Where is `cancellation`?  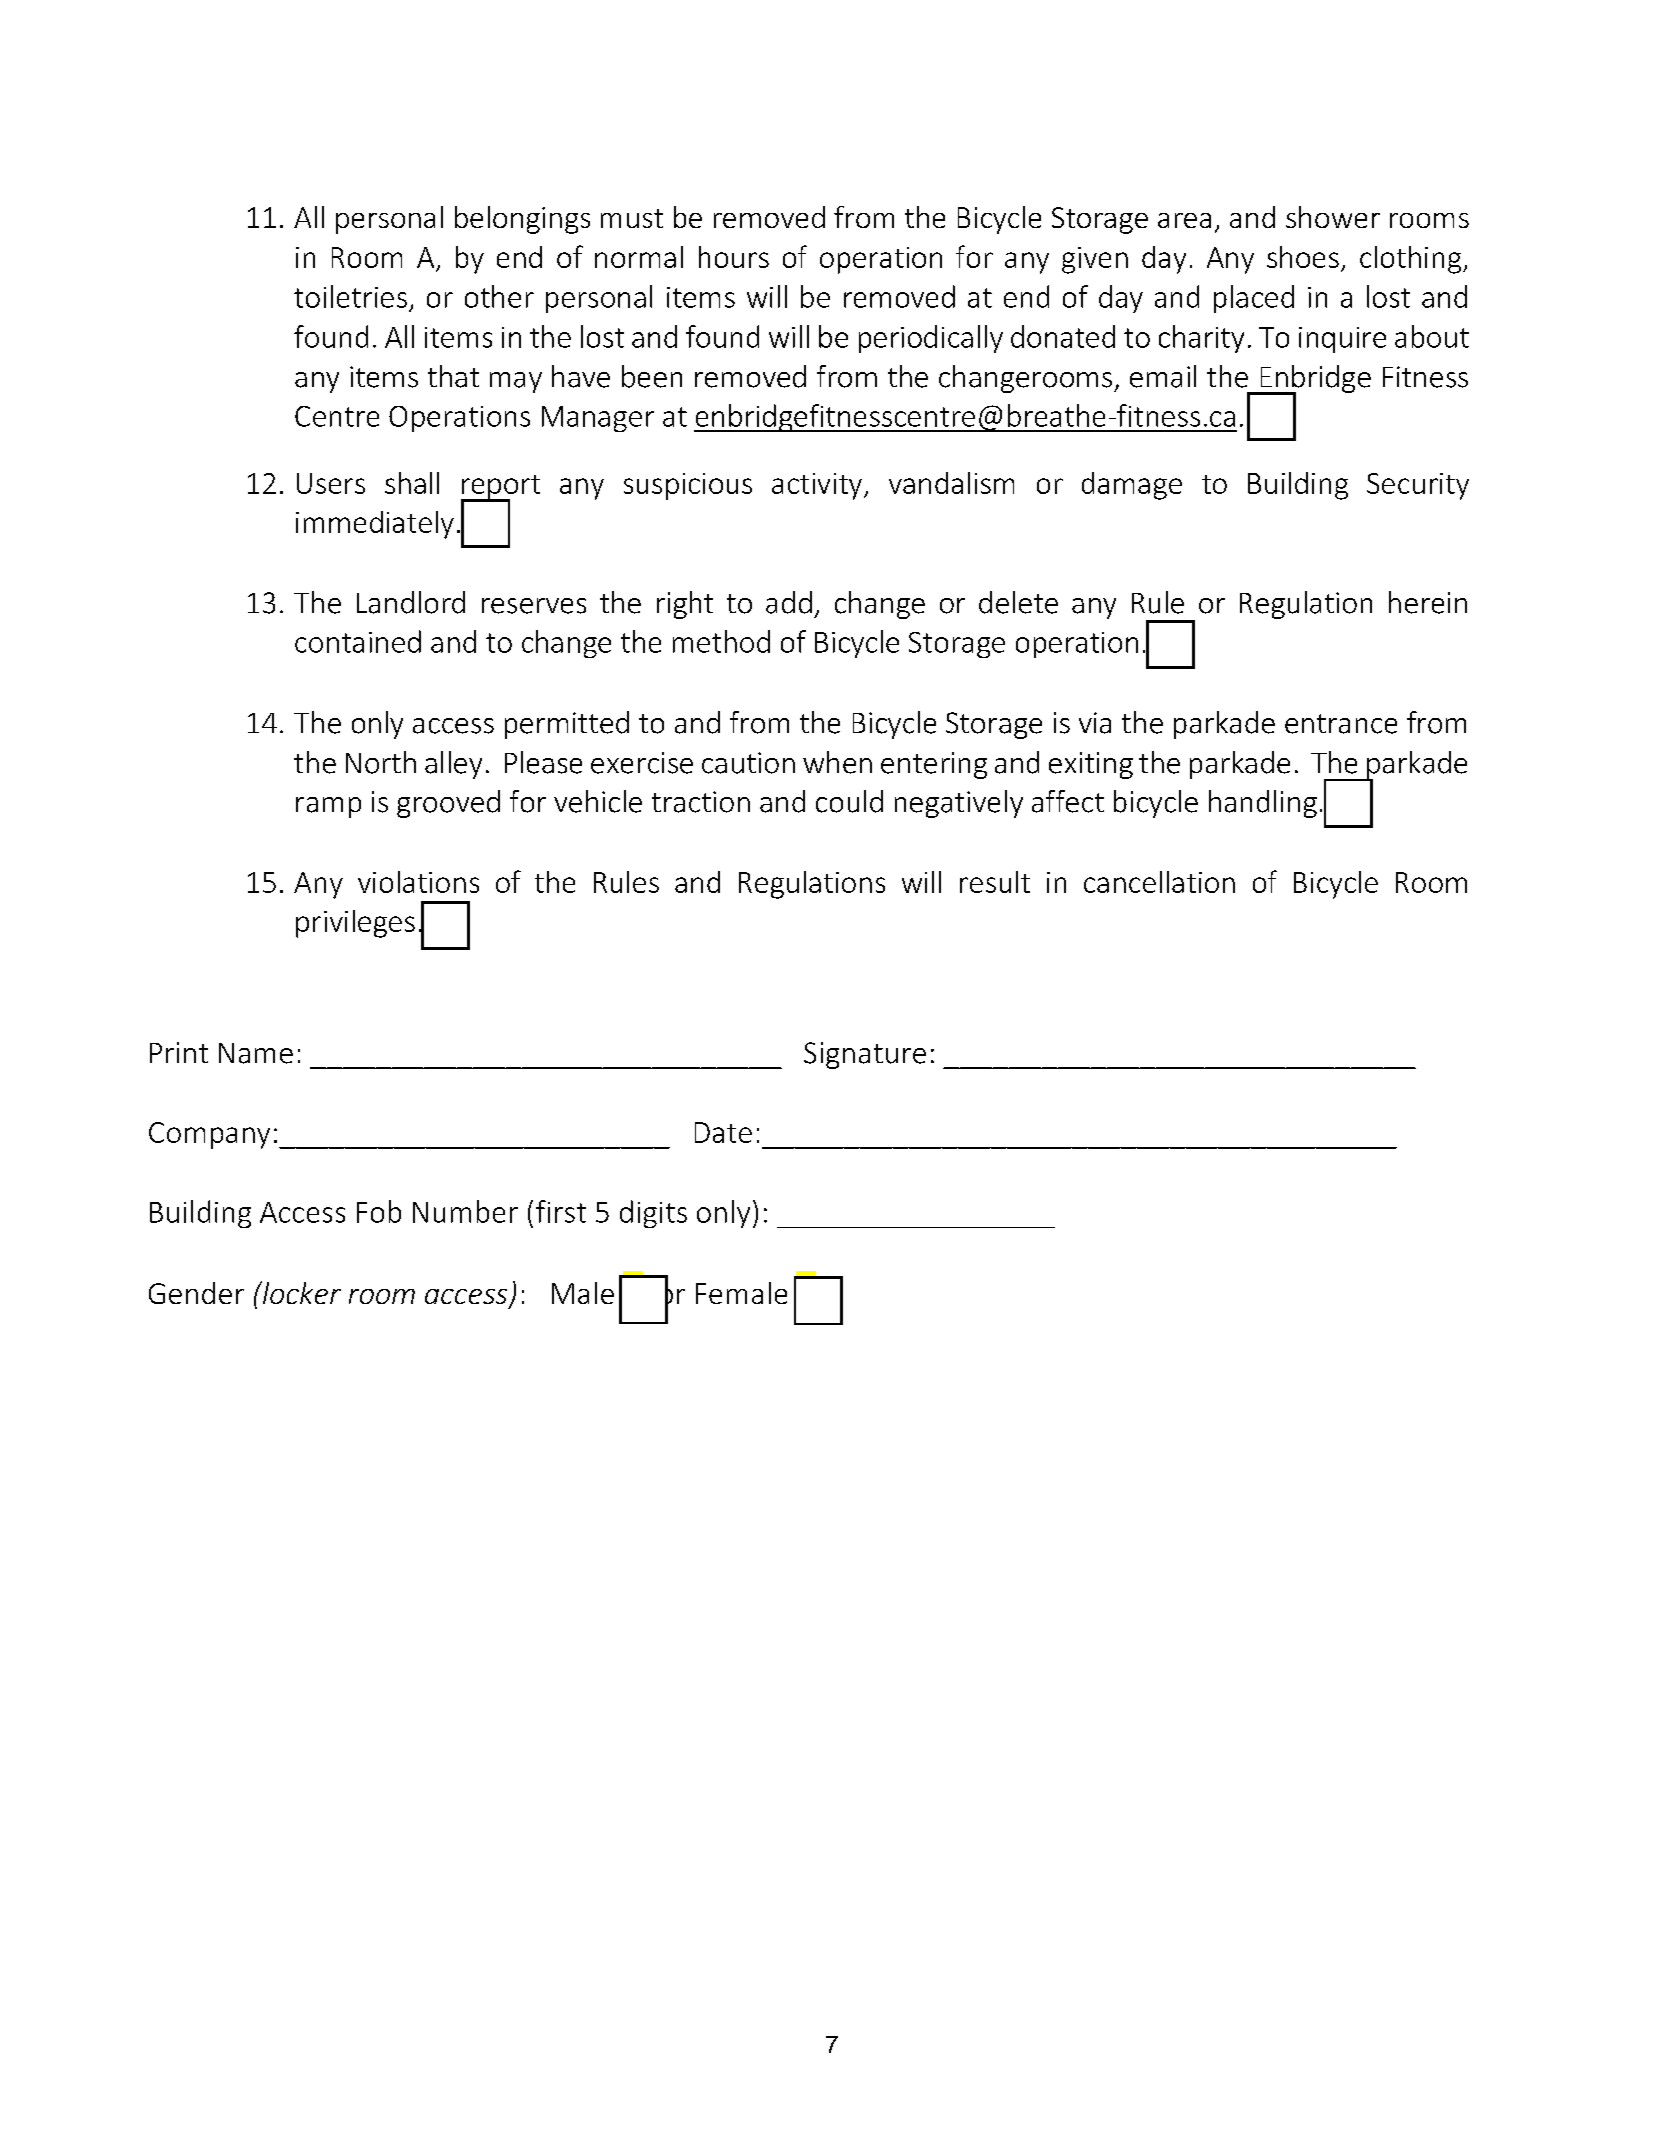
cancellation is located at coordinates (1159, 882).
